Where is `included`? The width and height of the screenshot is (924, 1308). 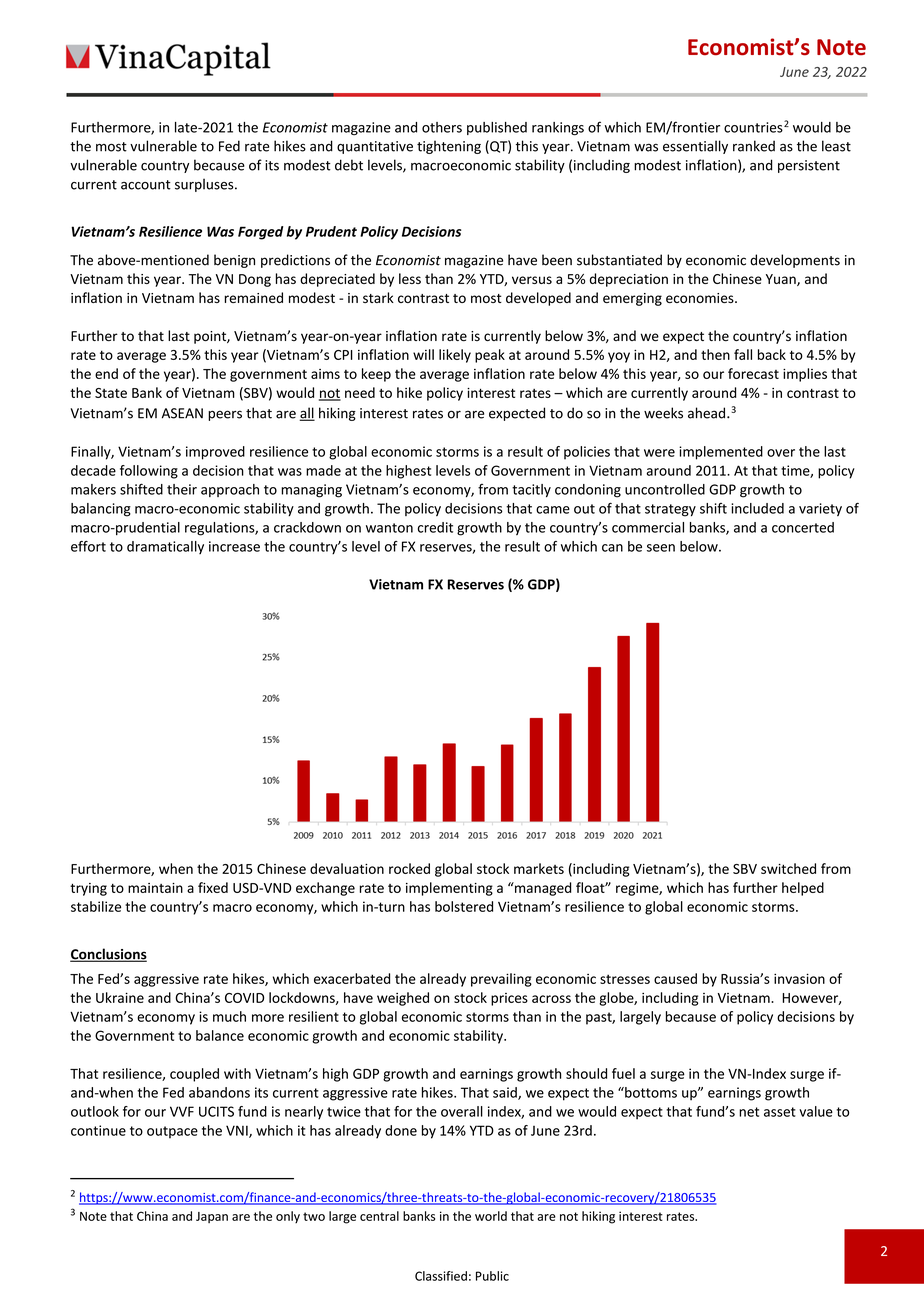 included is located at coordinates (757, 508).
